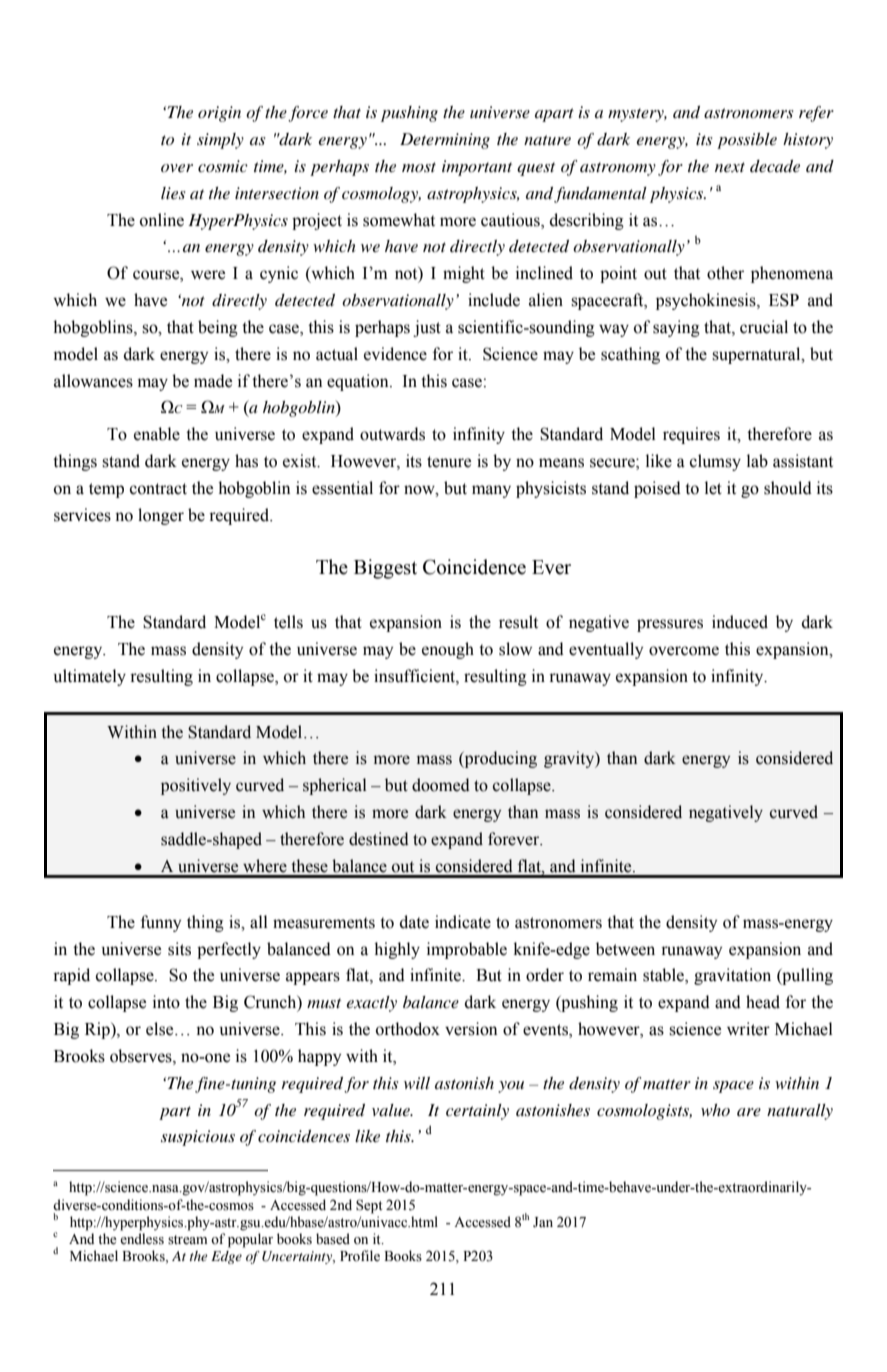 The width and height of the screenshot is (887, 1372). What do you see at coordinates (369, 1206) in the screenshot?
I see `Sept` at bounding box center [369, 1206].
